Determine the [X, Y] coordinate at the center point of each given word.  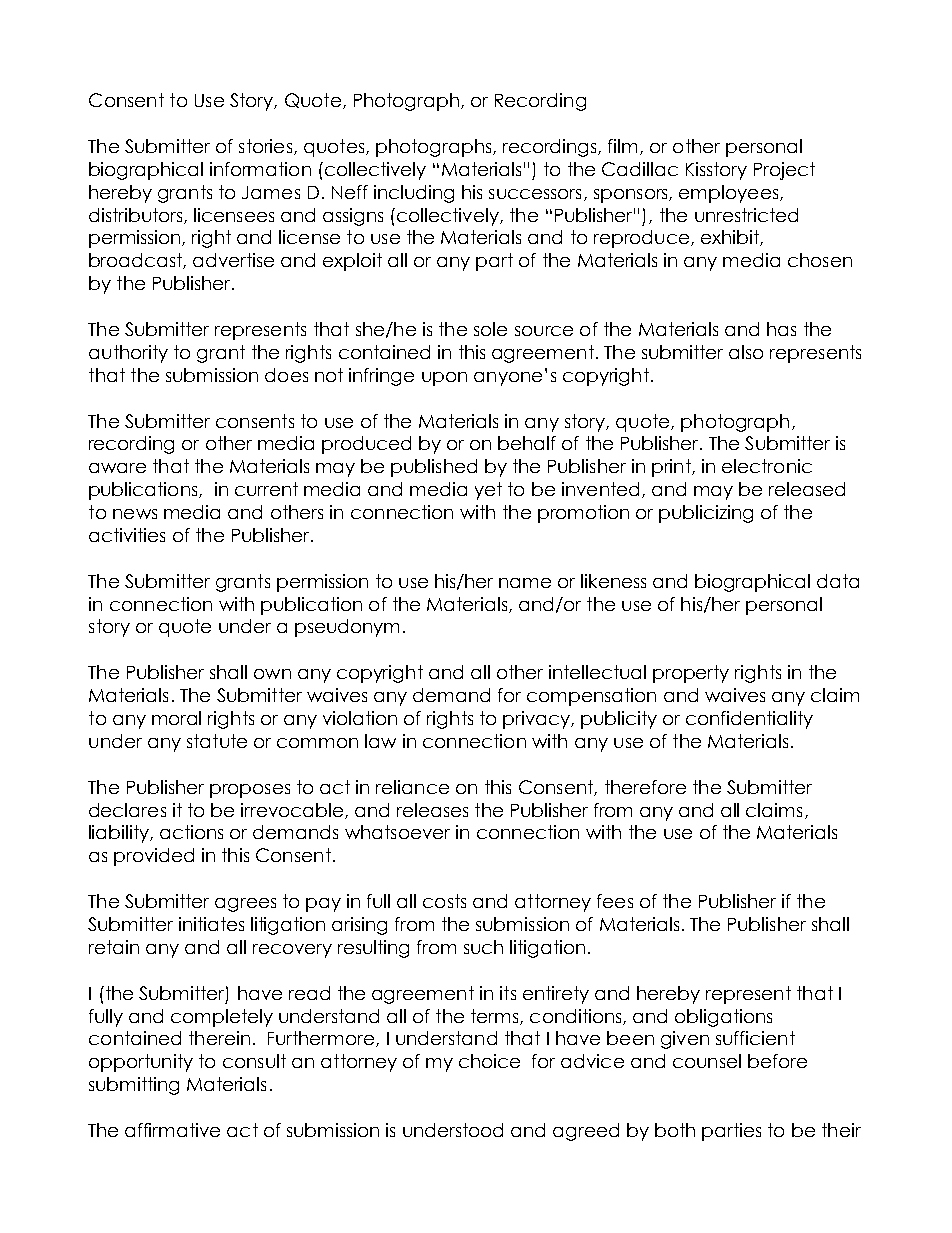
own [272, 674]
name [525, 583]
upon [444, 379]
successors [535, 194]
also [746, 352]
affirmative [172, 1130]
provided [154, 857]
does [286, 375]
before [777, 1061]
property [691, 674]
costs [444, 901]
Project [784, 171]
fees [615, 901]
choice [489, 1061]
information [260, 169]
